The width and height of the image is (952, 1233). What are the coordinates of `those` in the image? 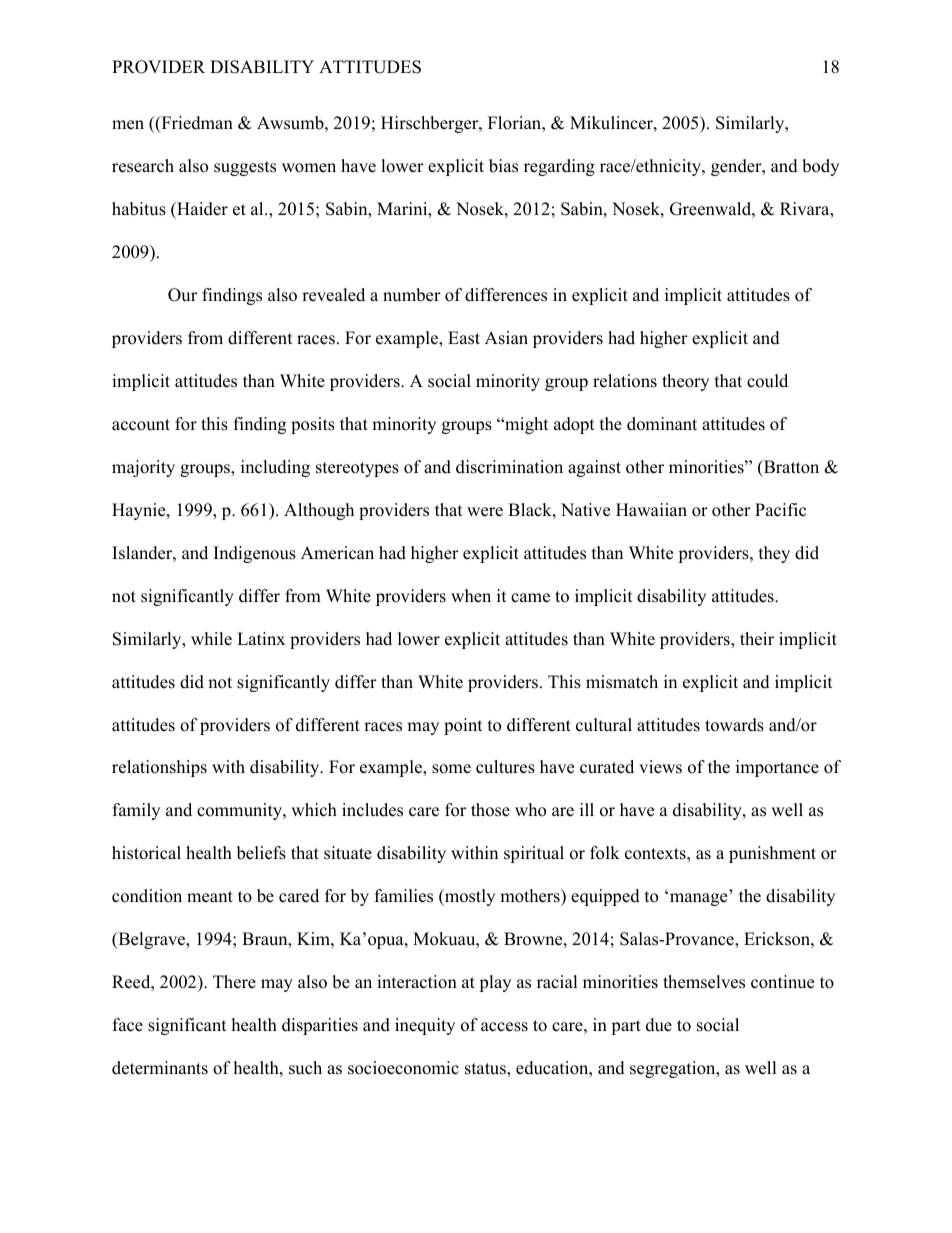 It's located at (490, 810).
